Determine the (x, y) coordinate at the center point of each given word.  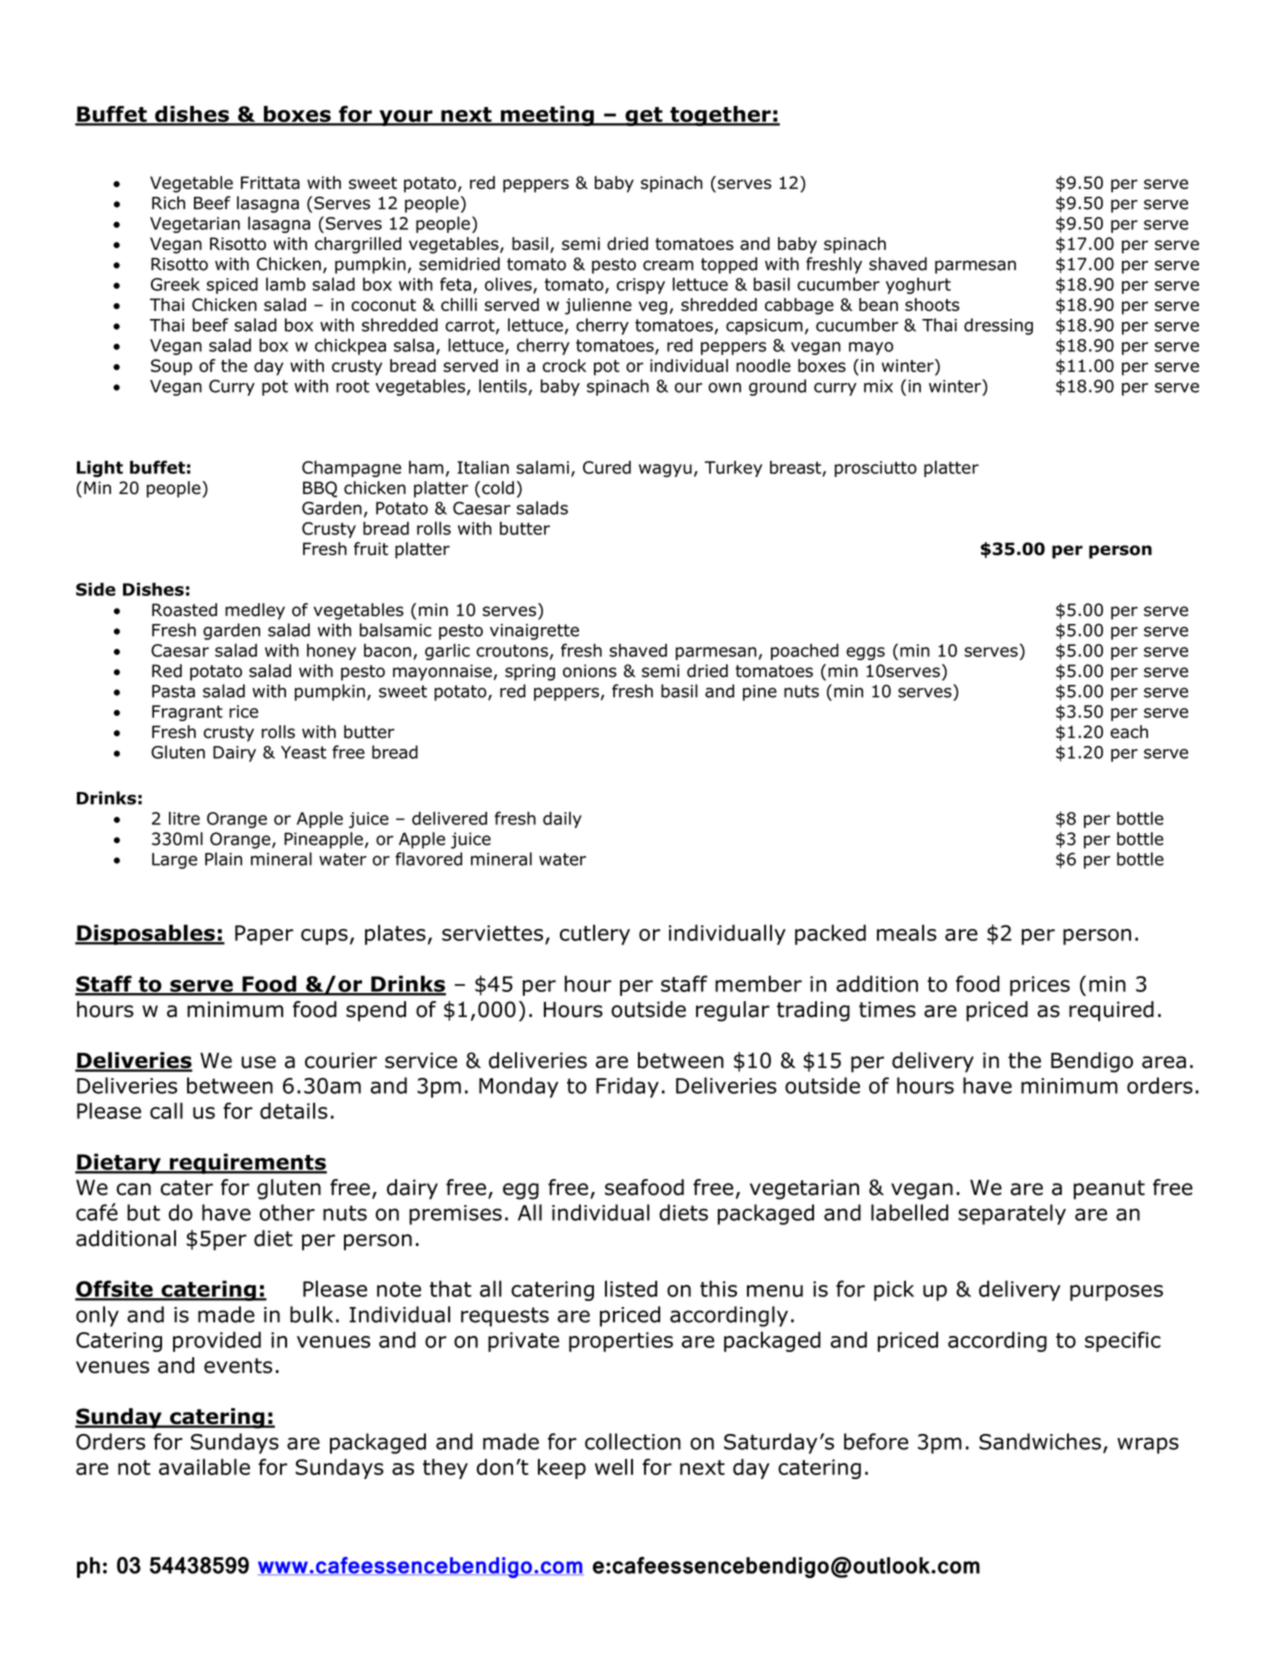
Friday (627, 1087)
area (1164, 1062)
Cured (607, 467)
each (1129, 732)
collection (633, 1441)
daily (562, 819)
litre (184, 818)
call (166, 1110)
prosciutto (876, 469)
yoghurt (918, 285)
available (204, 1467)
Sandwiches (1040, 1441)
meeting (547, 116)
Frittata (270, 182)
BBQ (320, 489)
